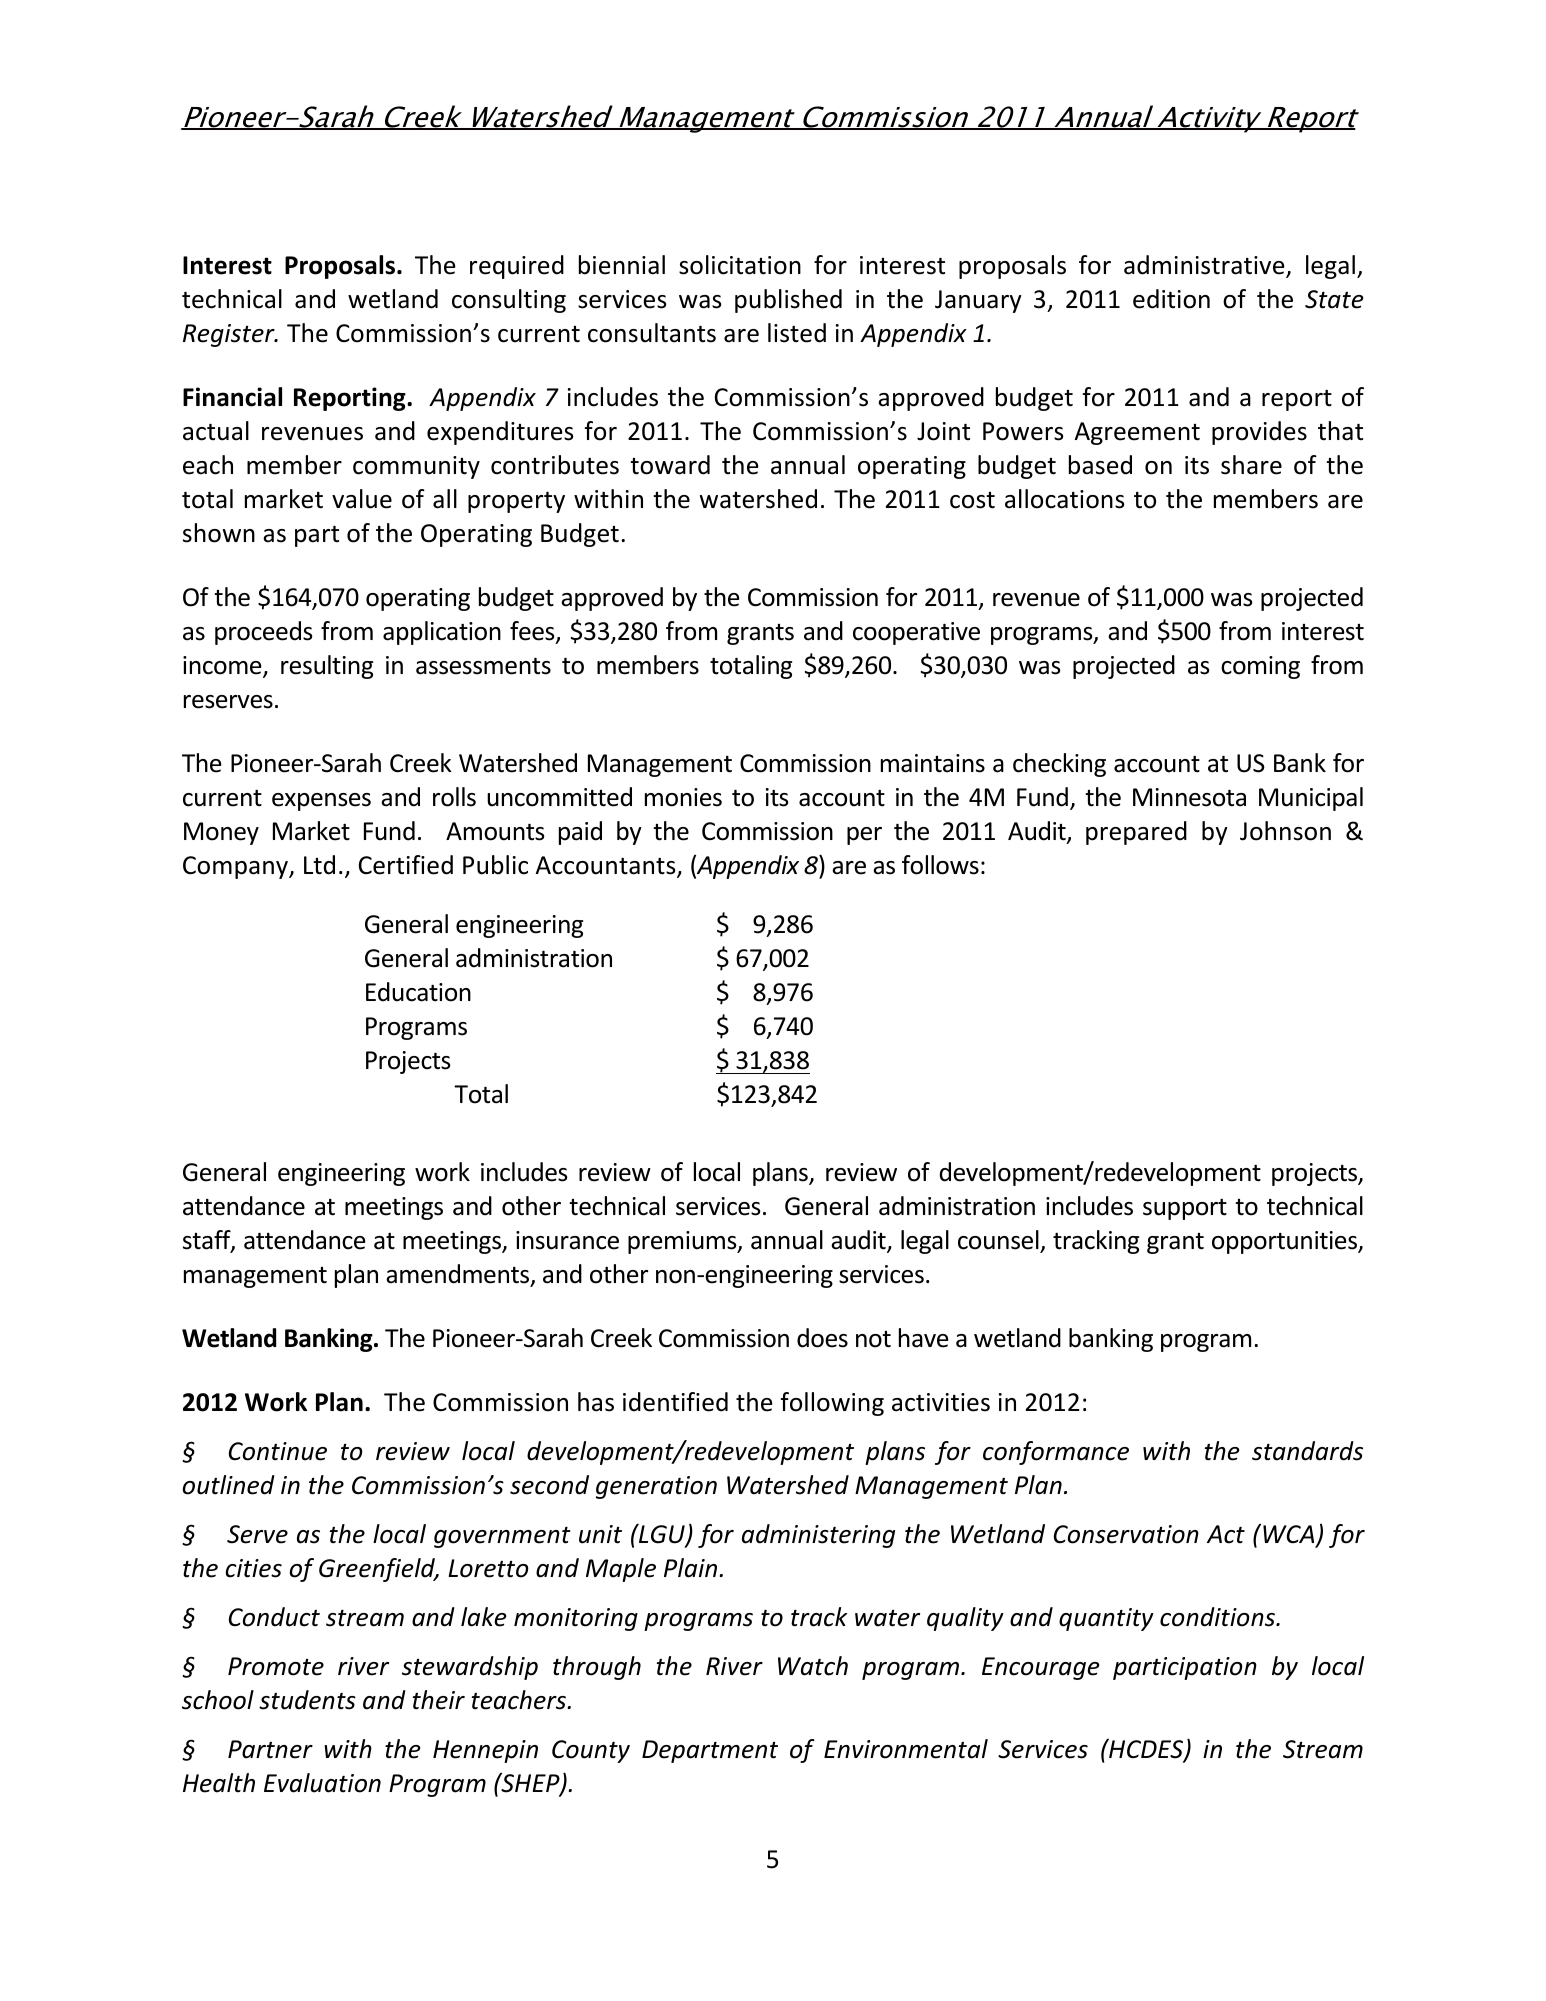 This image has height=2001, width=1546. What do you see at coordinates (230, 335) in the image?
I see `Register` at bounding box center [230, 335].
